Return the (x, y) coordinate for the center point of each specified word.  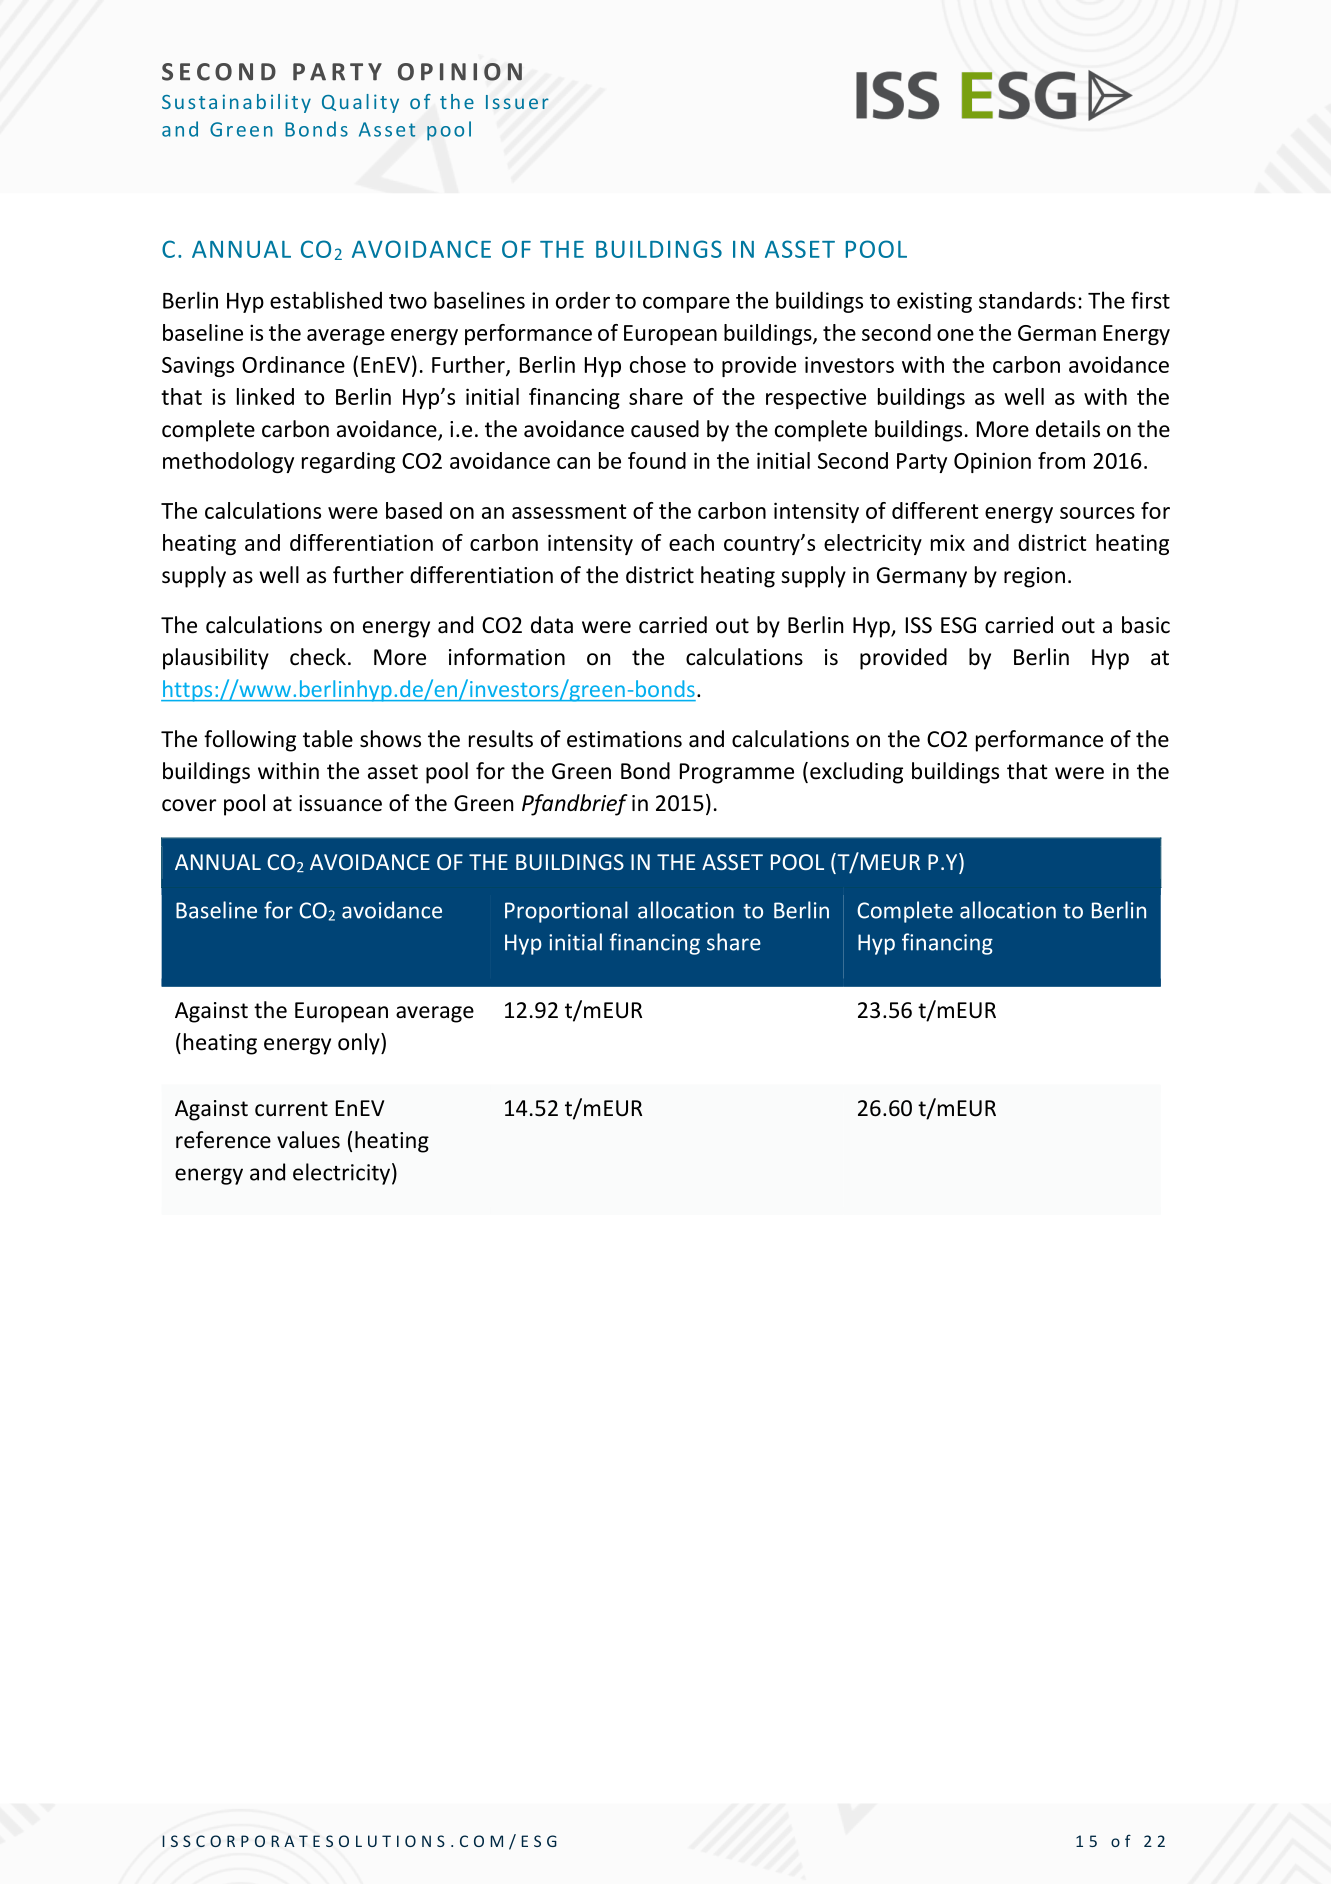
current (291, 1109)
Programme (737, 773)
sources (1097, 513)
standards (1027, 300)
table (328, 739)
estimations (624, 739)
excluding (856, 773)
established (326, 300)
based (414, 510)
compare (686, 305)
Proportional (566, 912)
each (691, 542)
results (501, 739)
